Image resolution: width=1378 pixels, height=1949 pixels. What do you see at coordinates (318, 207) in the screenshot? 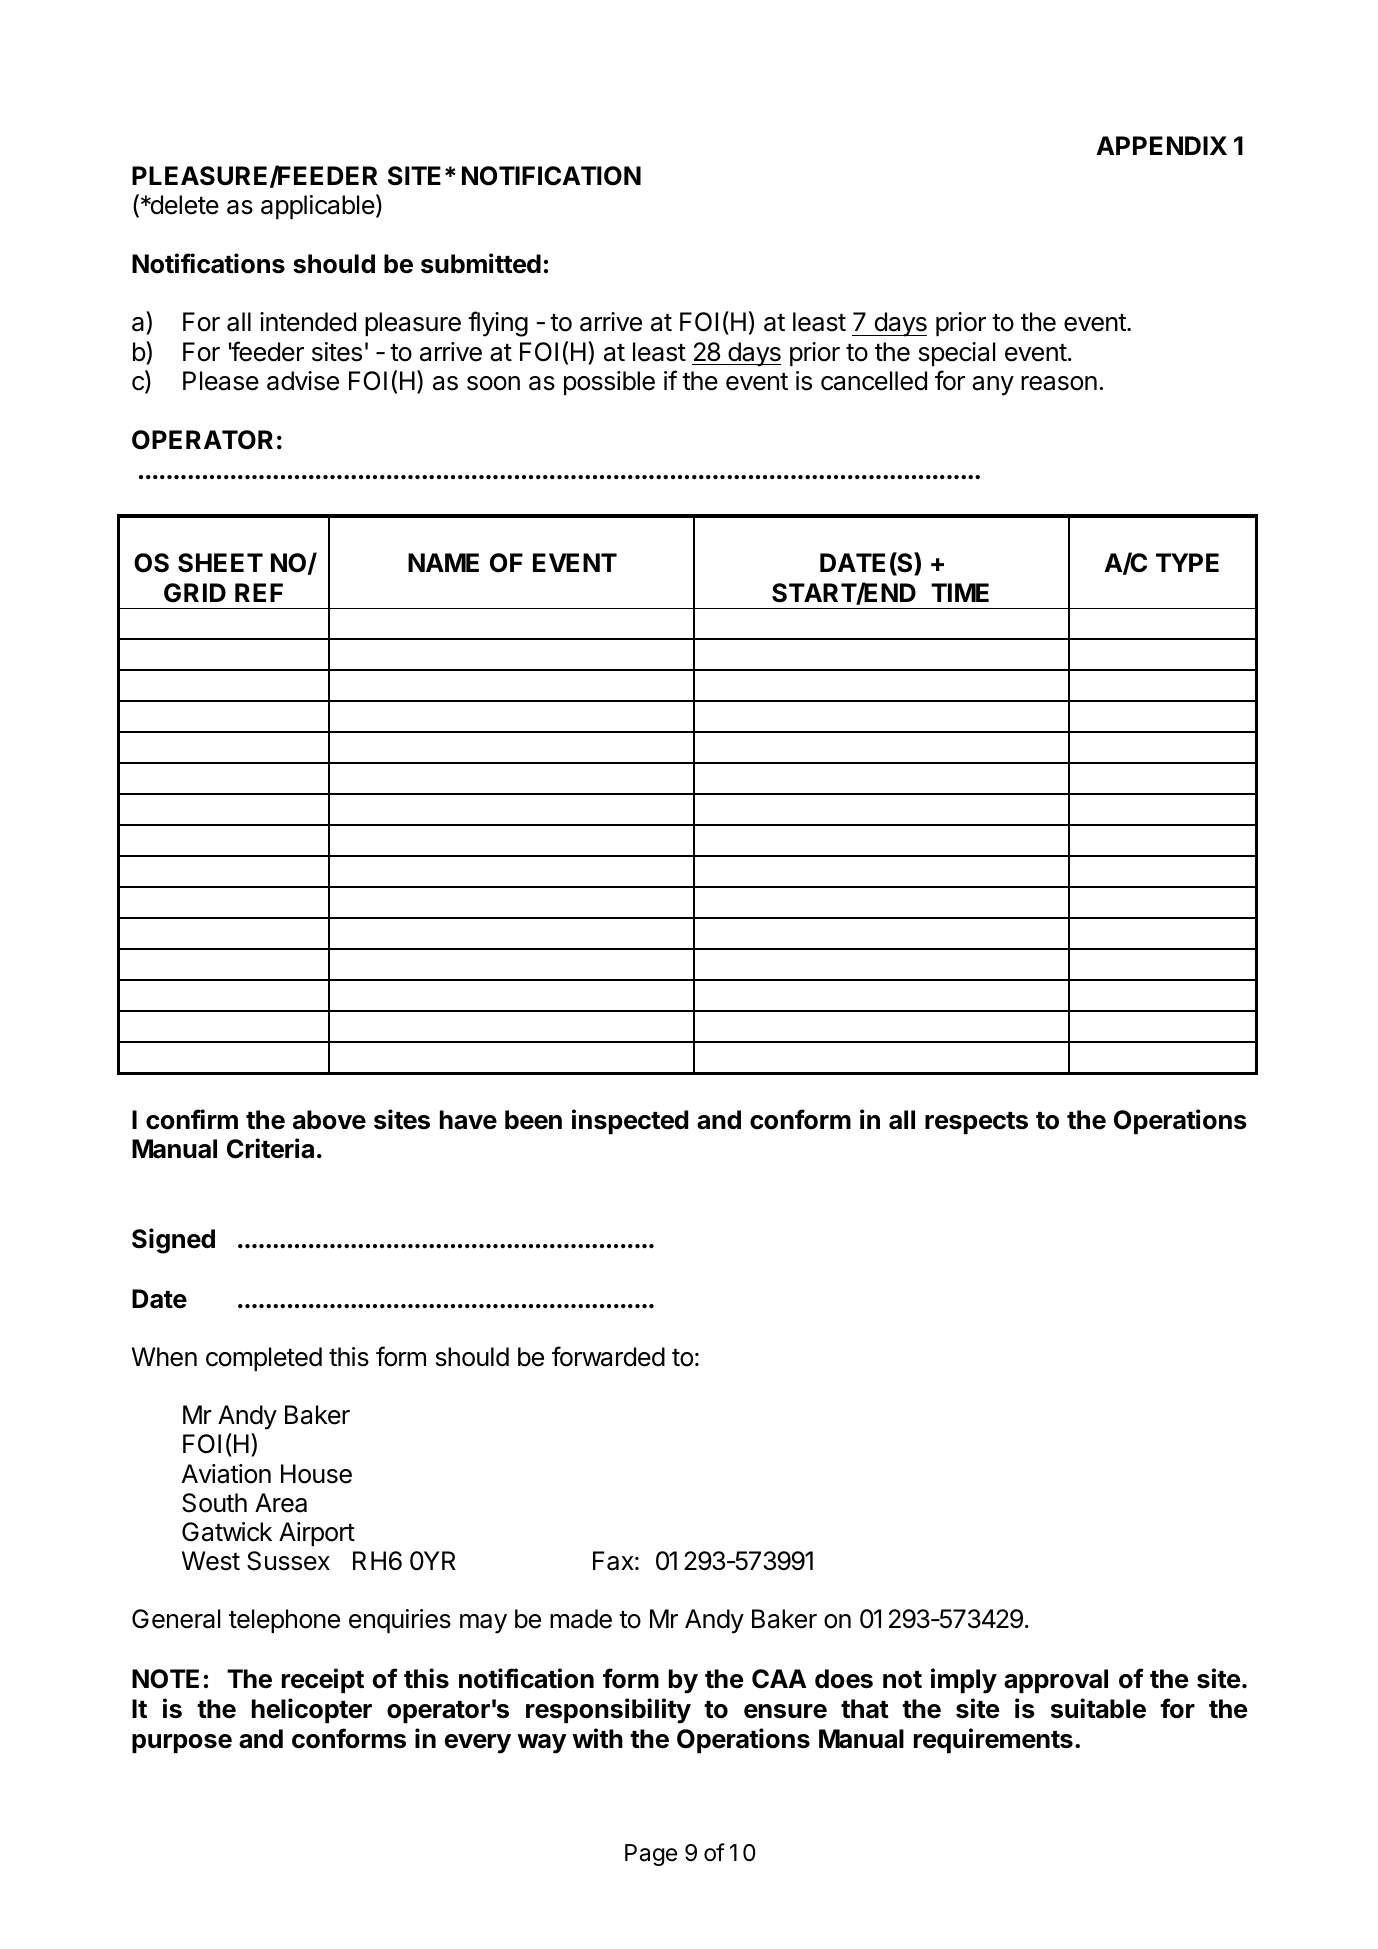
I see `applicable` at bounding box center [318, 207].
